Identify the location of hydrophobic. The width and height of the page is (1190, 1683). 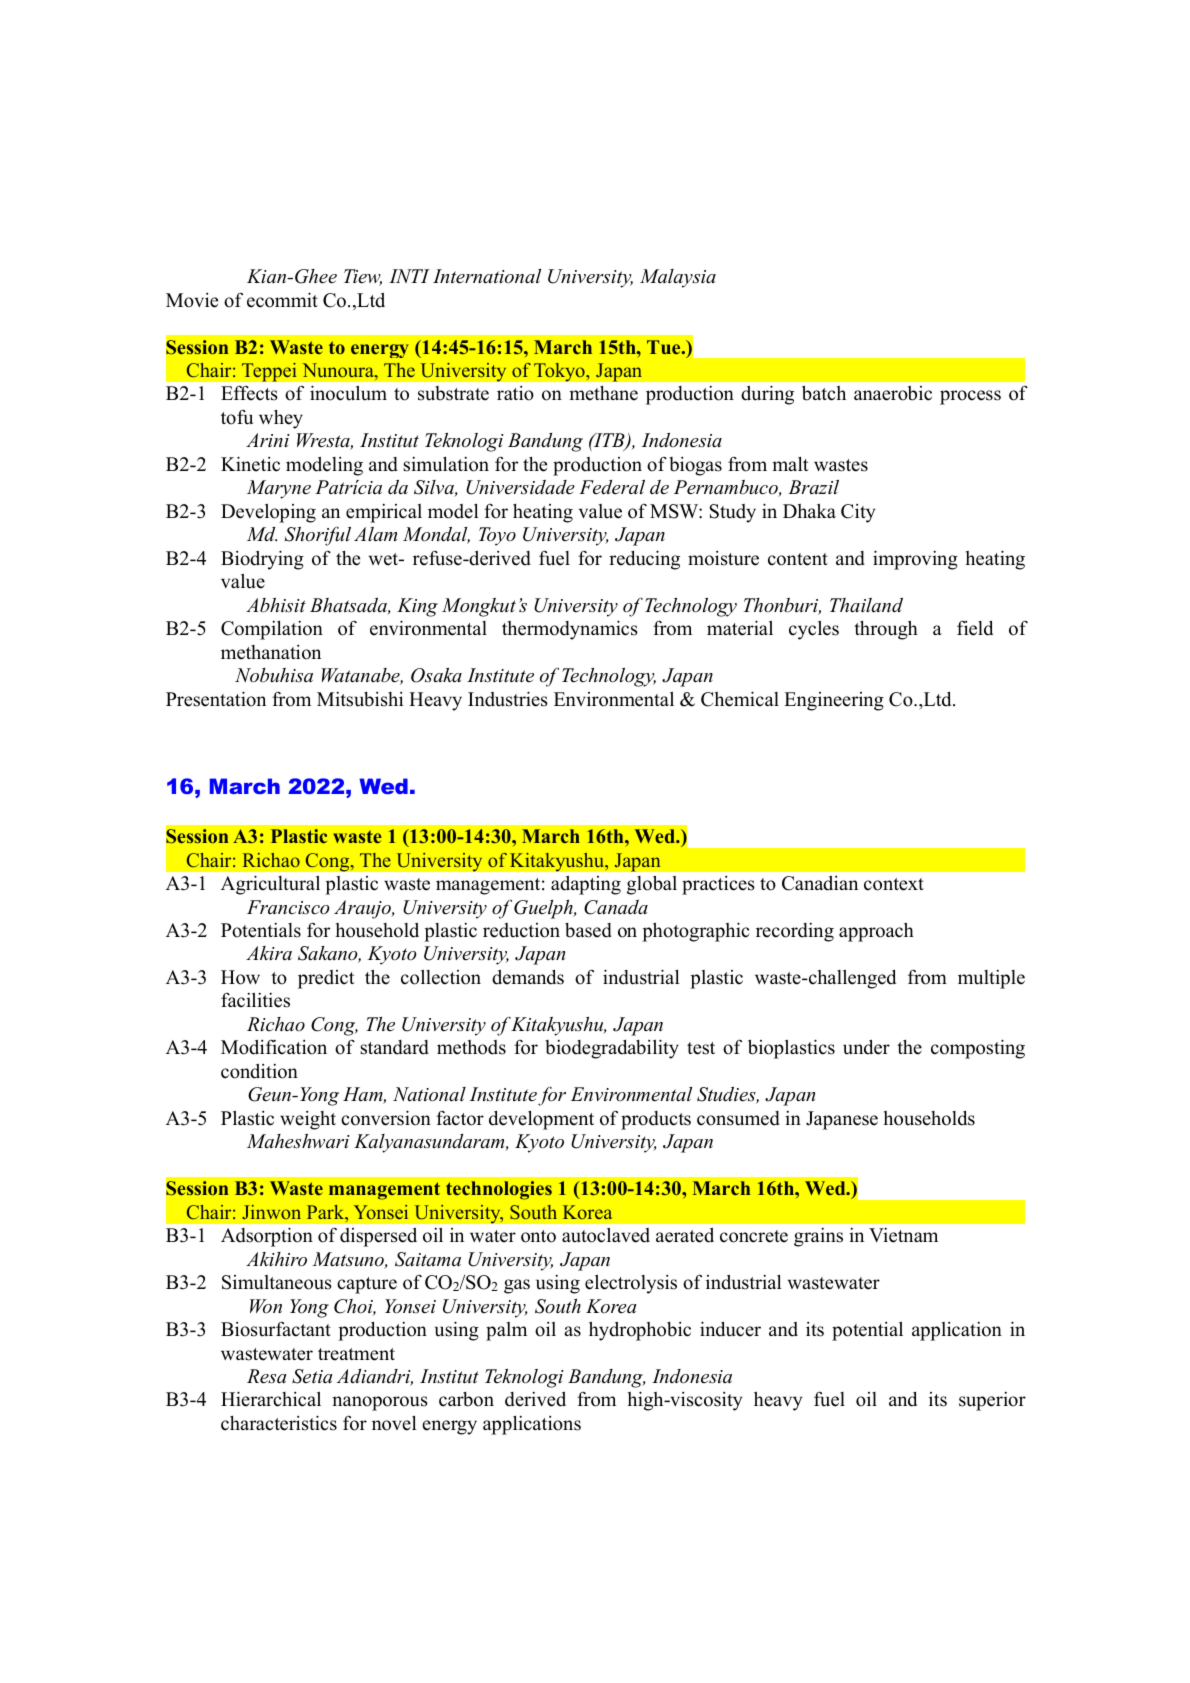
(640, 1331).
